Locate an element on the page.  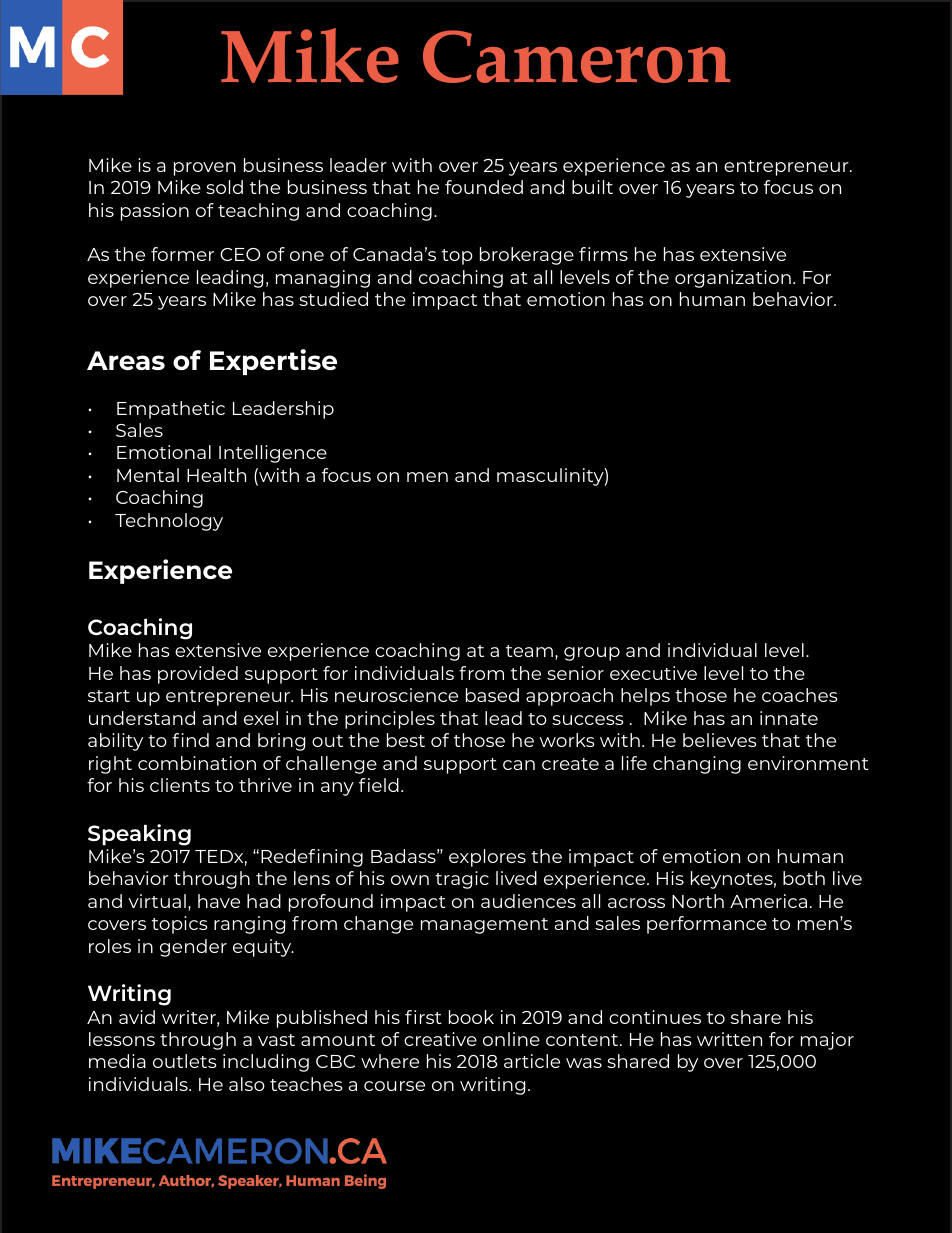
outlets is located at coordinates (185, 1061).
